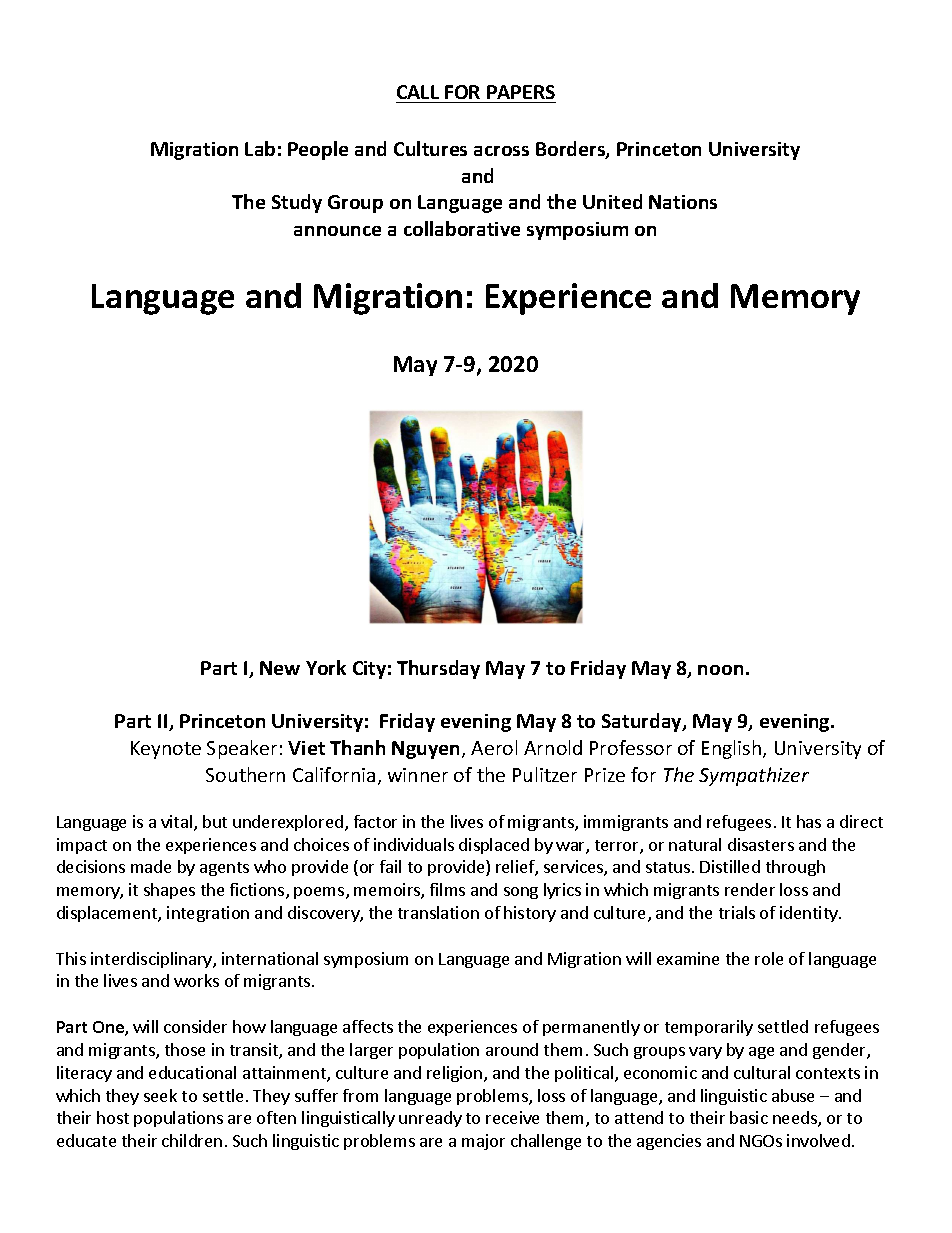 This document has height=1233, width=952. Describe the element at coordinates (318, 150) in the document. I see `People` at that location.
